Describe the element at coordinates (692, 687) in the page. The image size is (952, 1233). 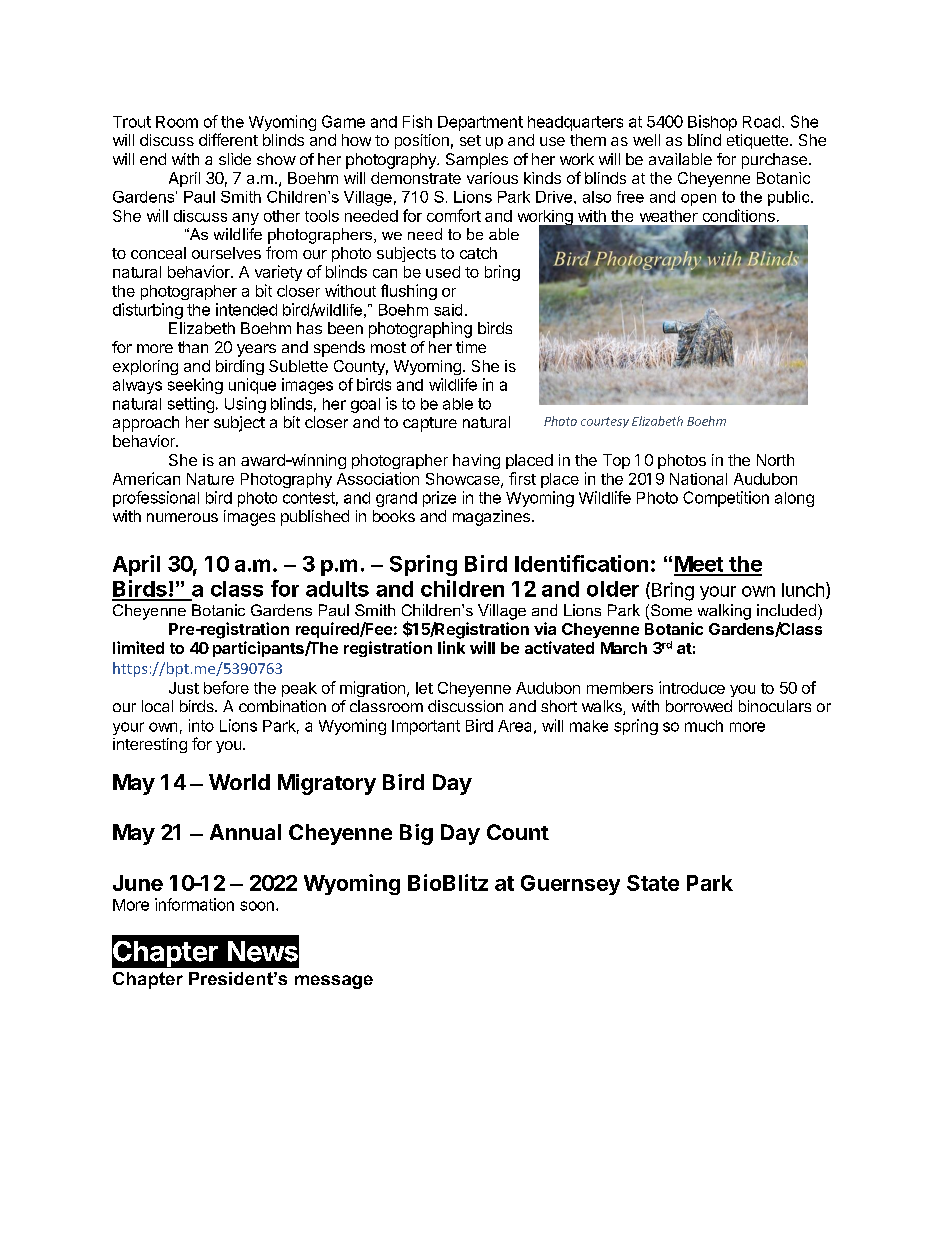
I see `introduce` at that location.
